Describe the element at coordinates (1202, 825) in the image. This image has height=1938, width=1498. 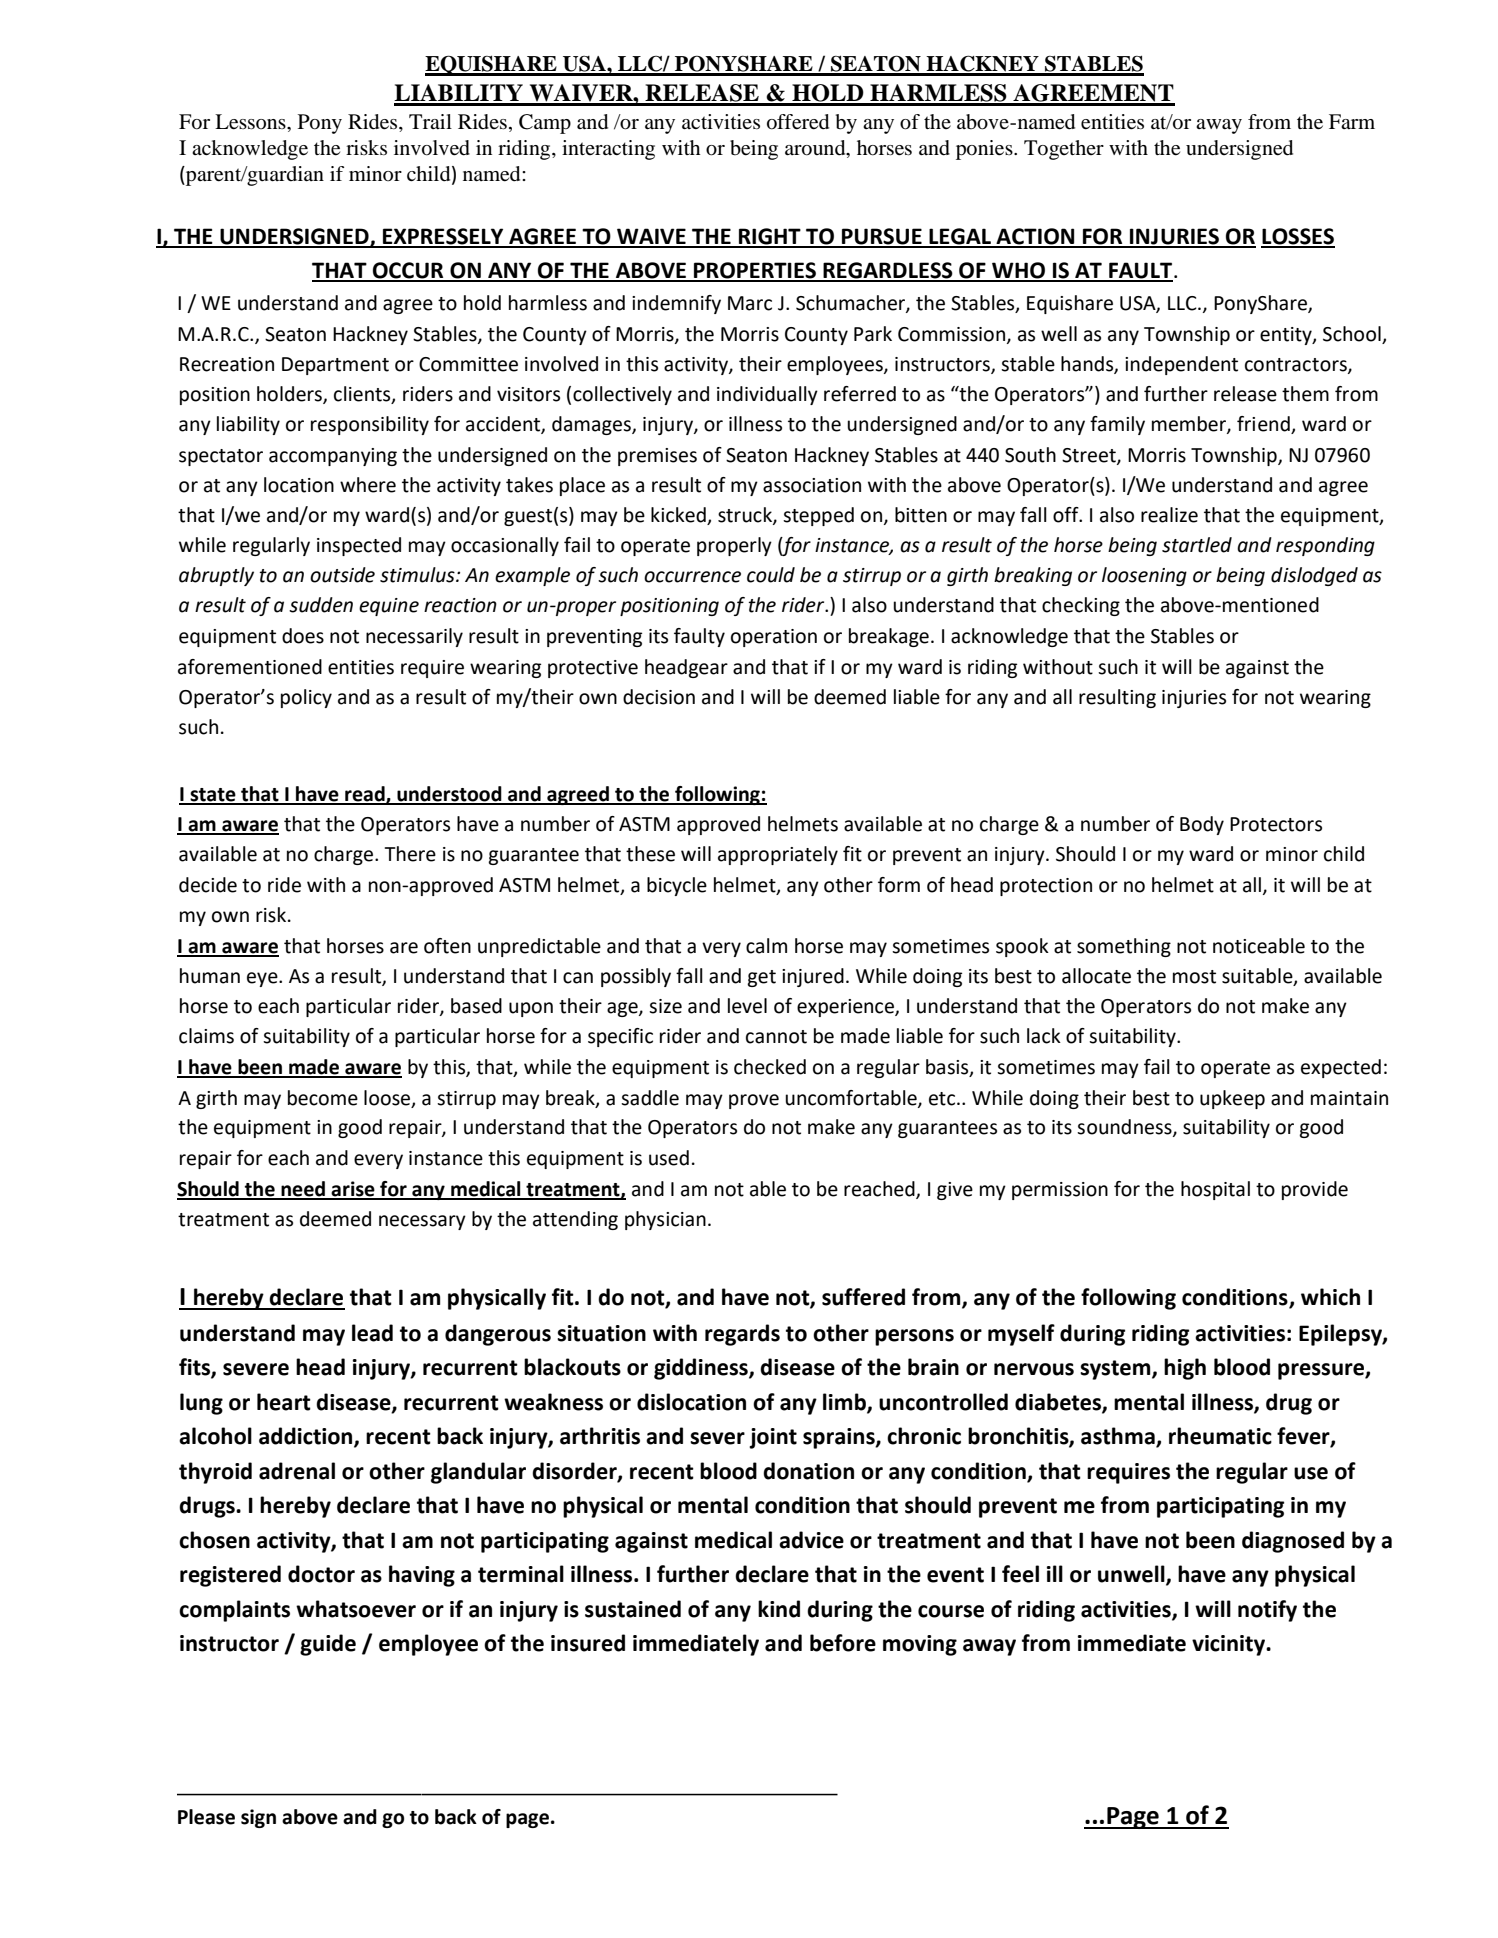
I see `Body` at that location.
